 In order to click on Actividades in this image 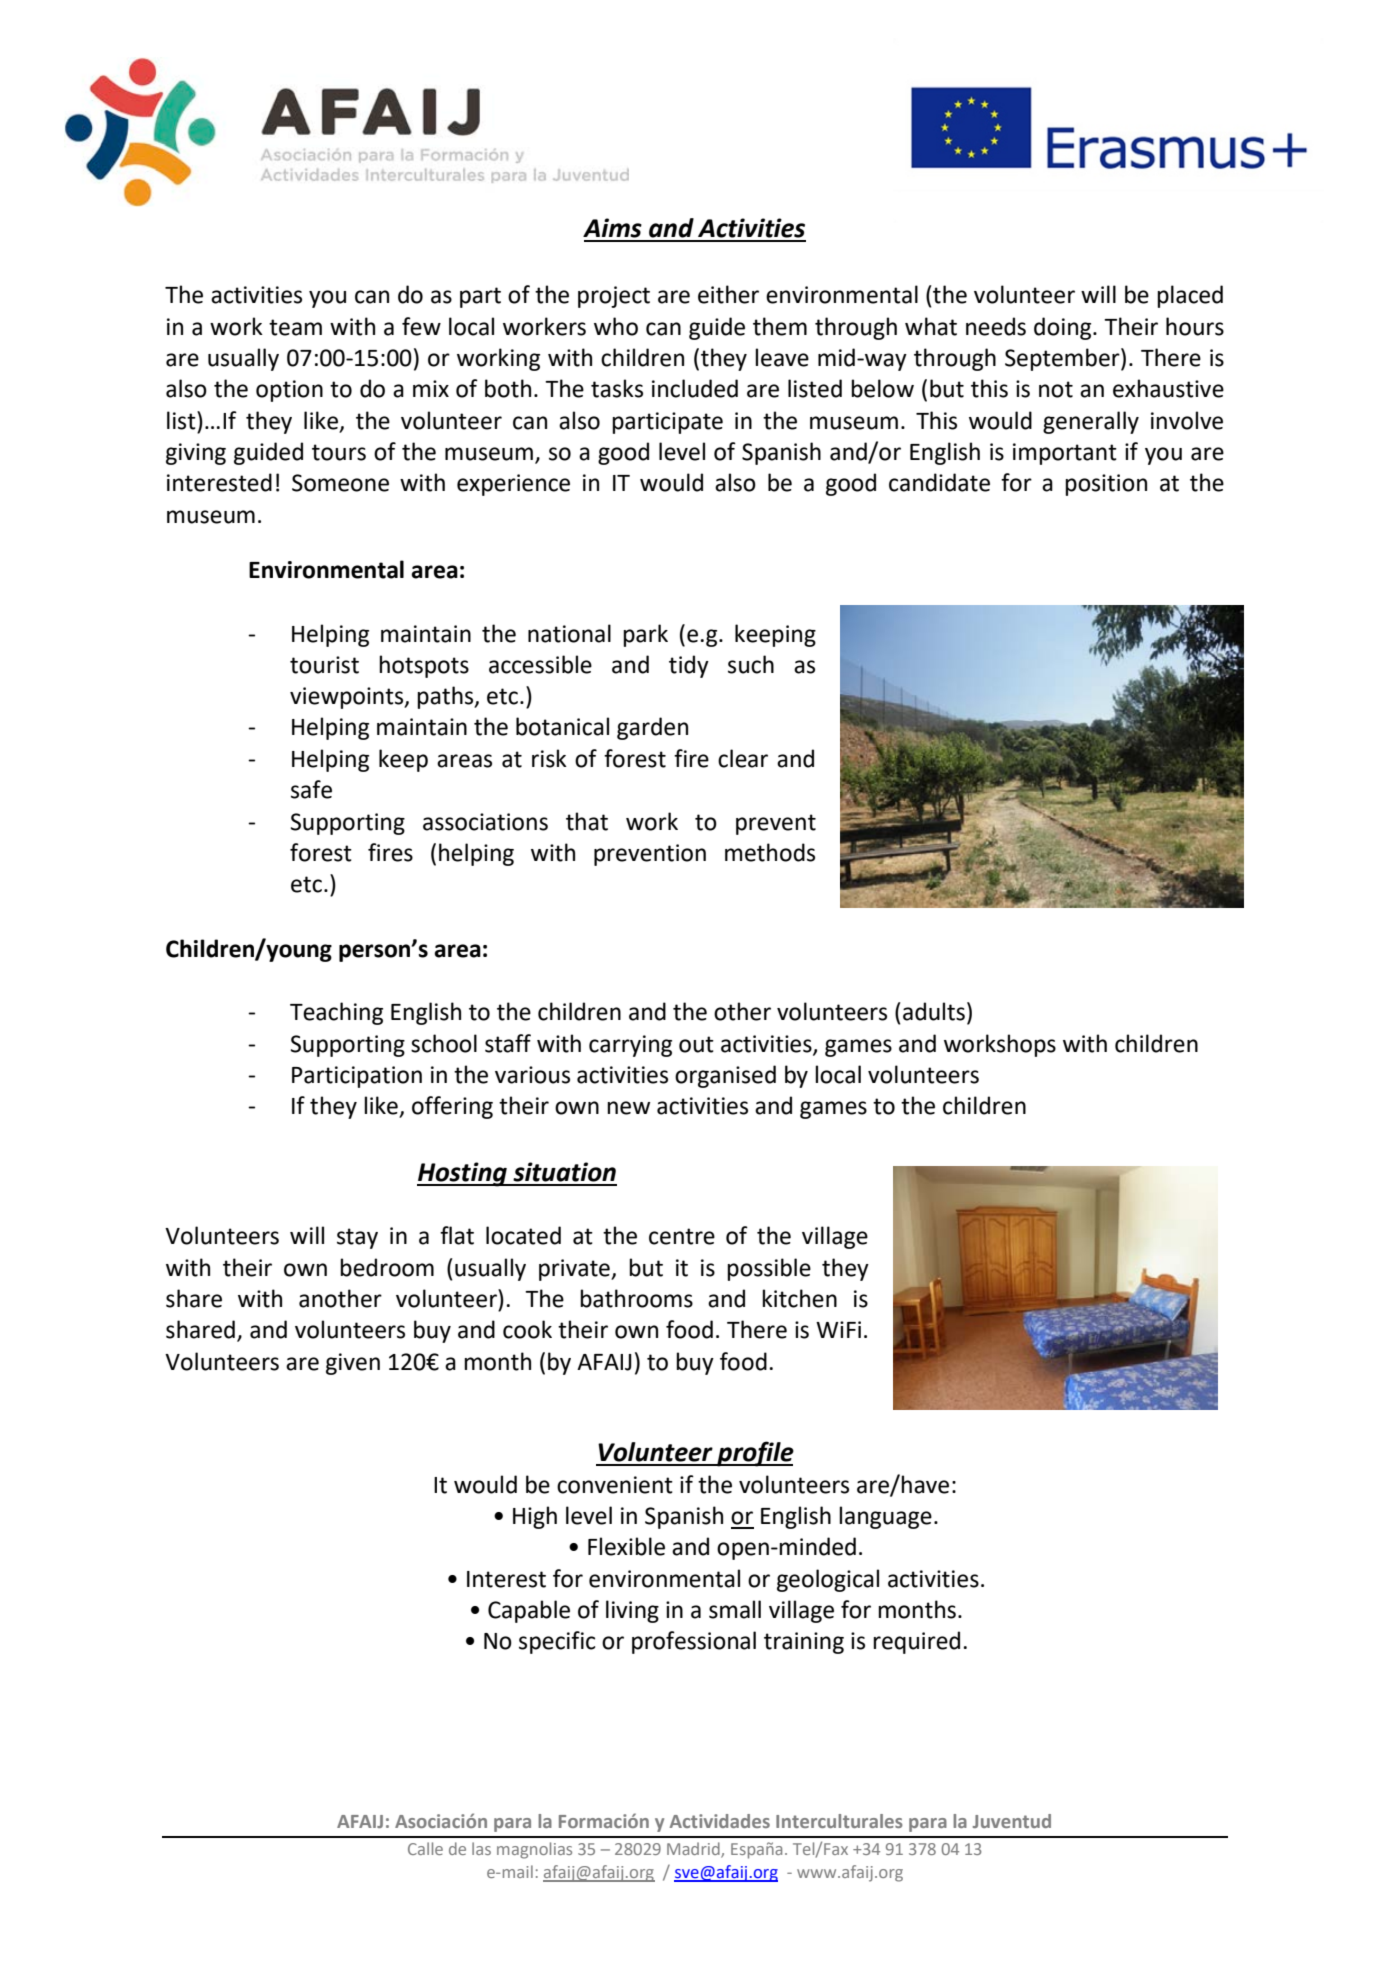, I will do `click(720, 1821)`.
